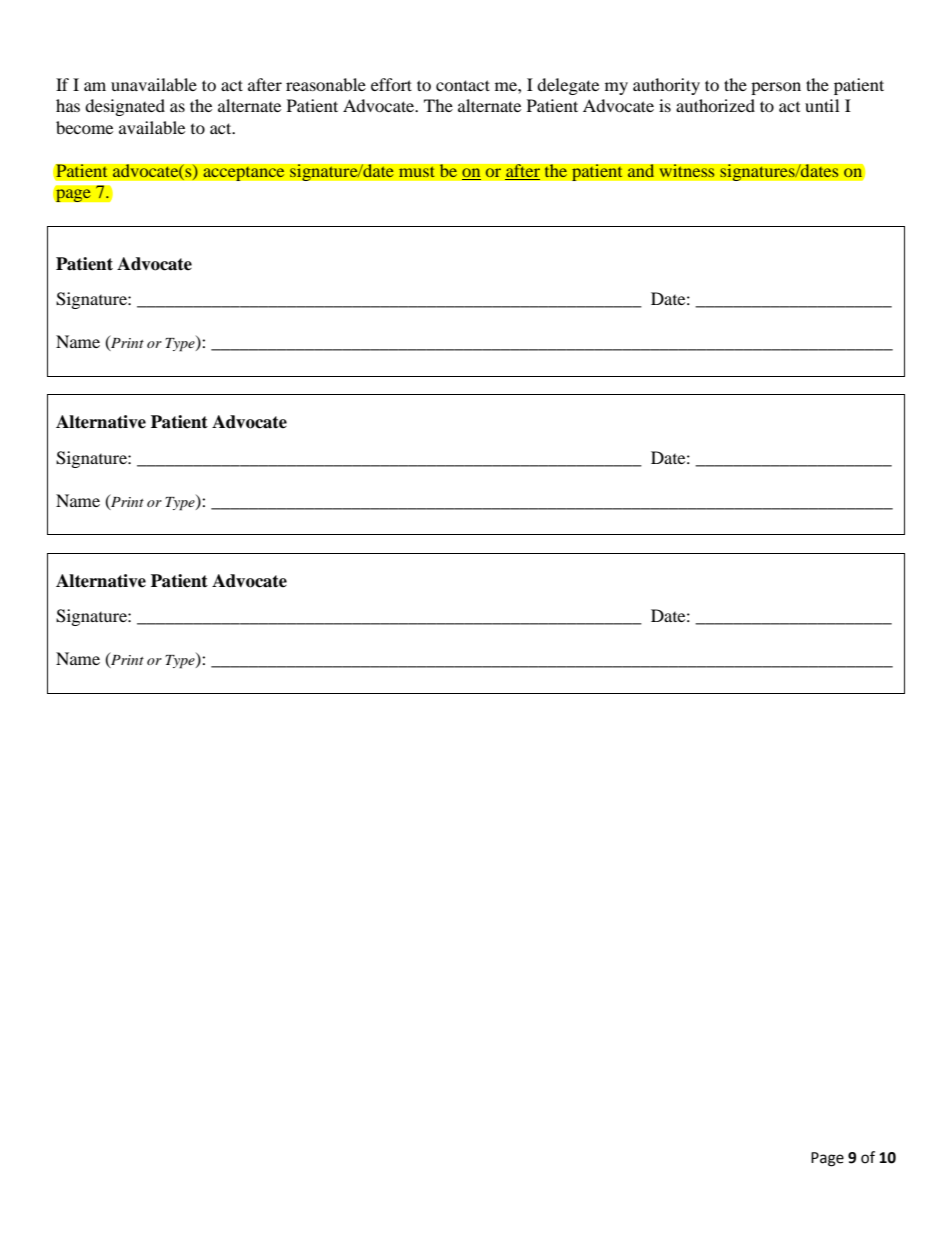 This image has height=1233, width=952. I want to click on person, so click(776, 88).
